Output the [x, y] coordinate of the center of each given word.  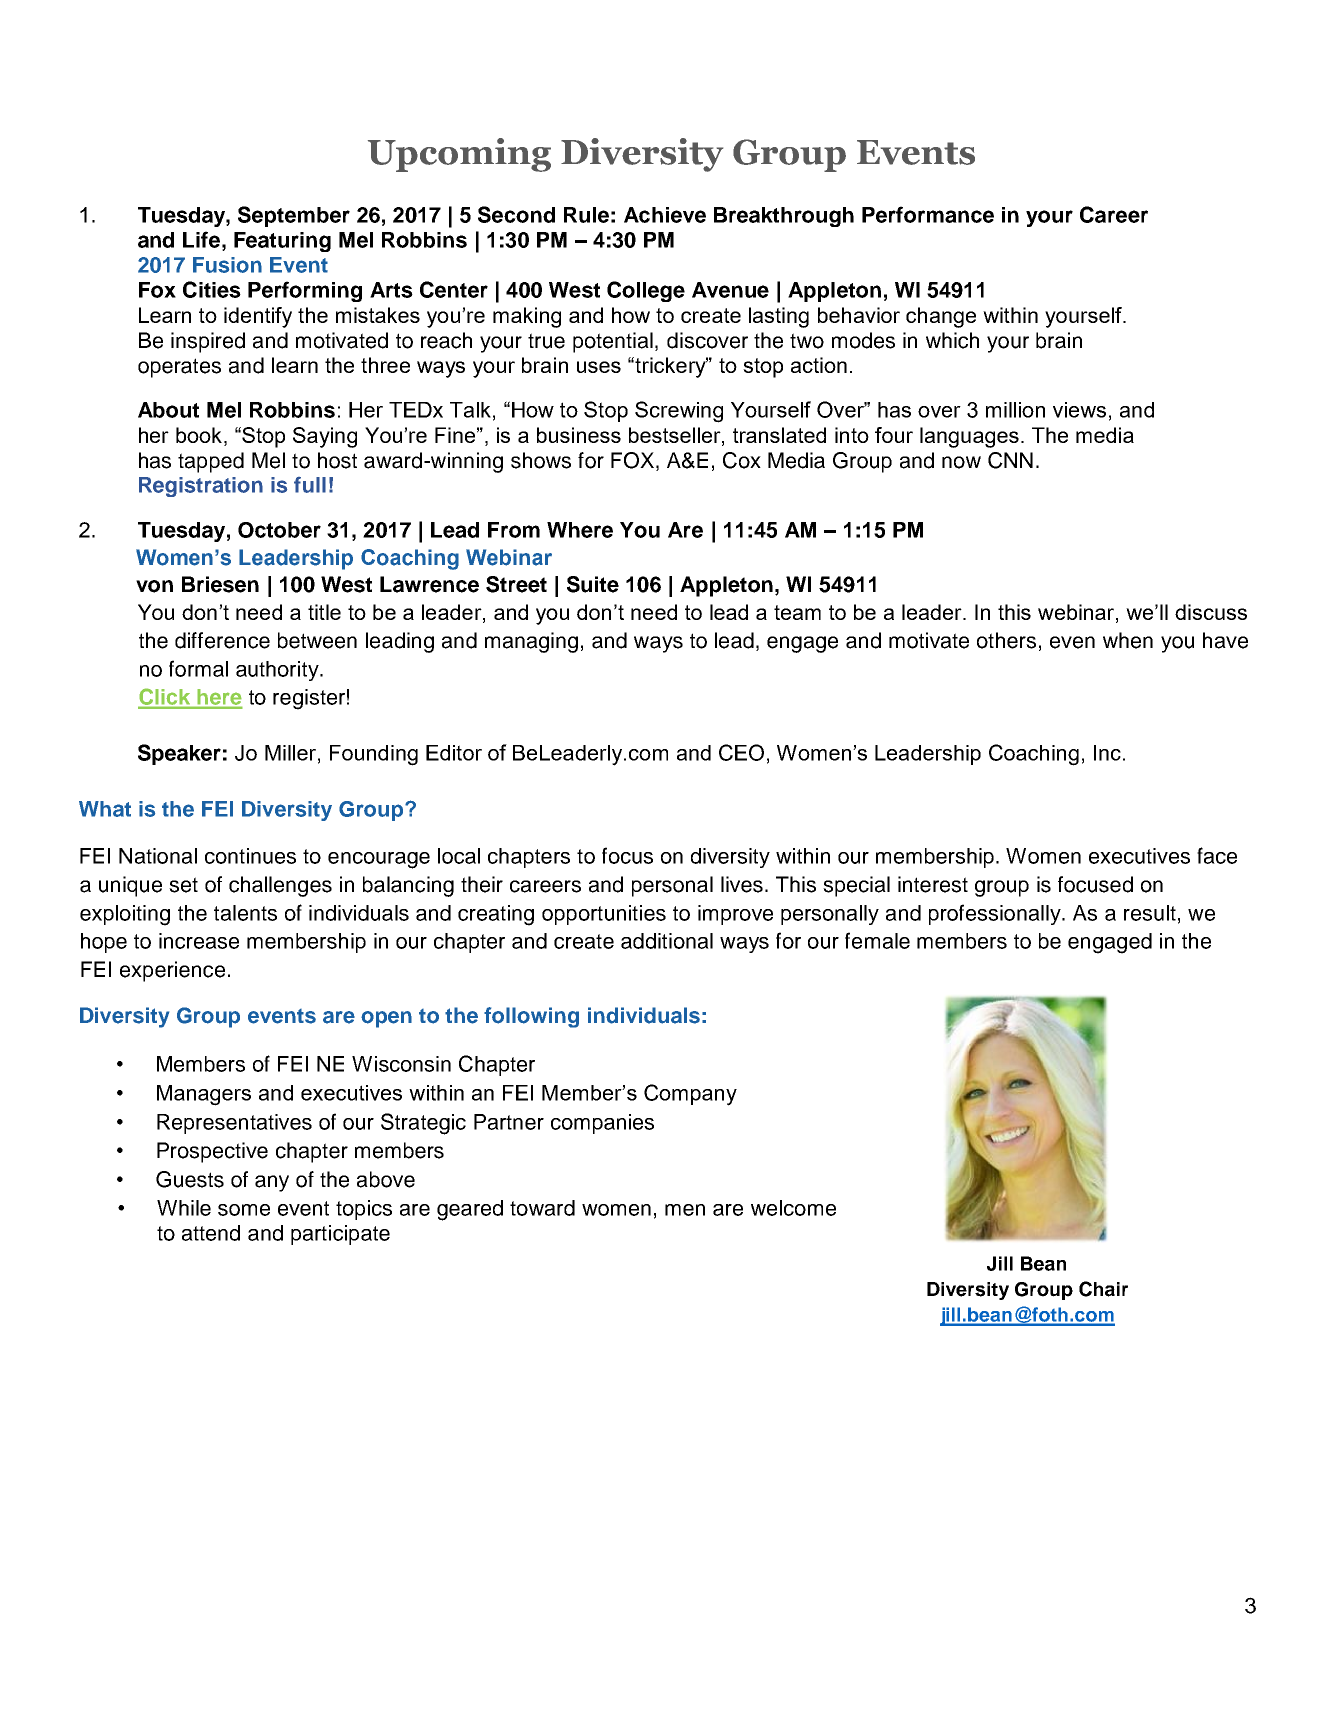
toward [542, 1208]
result [1150, 913]
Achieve [665, 215]
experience [172, 971]
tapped [211, 462]
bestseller [676, 436]
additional [667, 941]
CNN [1010, 460]
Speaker [179, 754]
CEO [741, 752]
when [1128, 640]
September [294, 216]
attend [211, 1233]
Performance [928, 214]
